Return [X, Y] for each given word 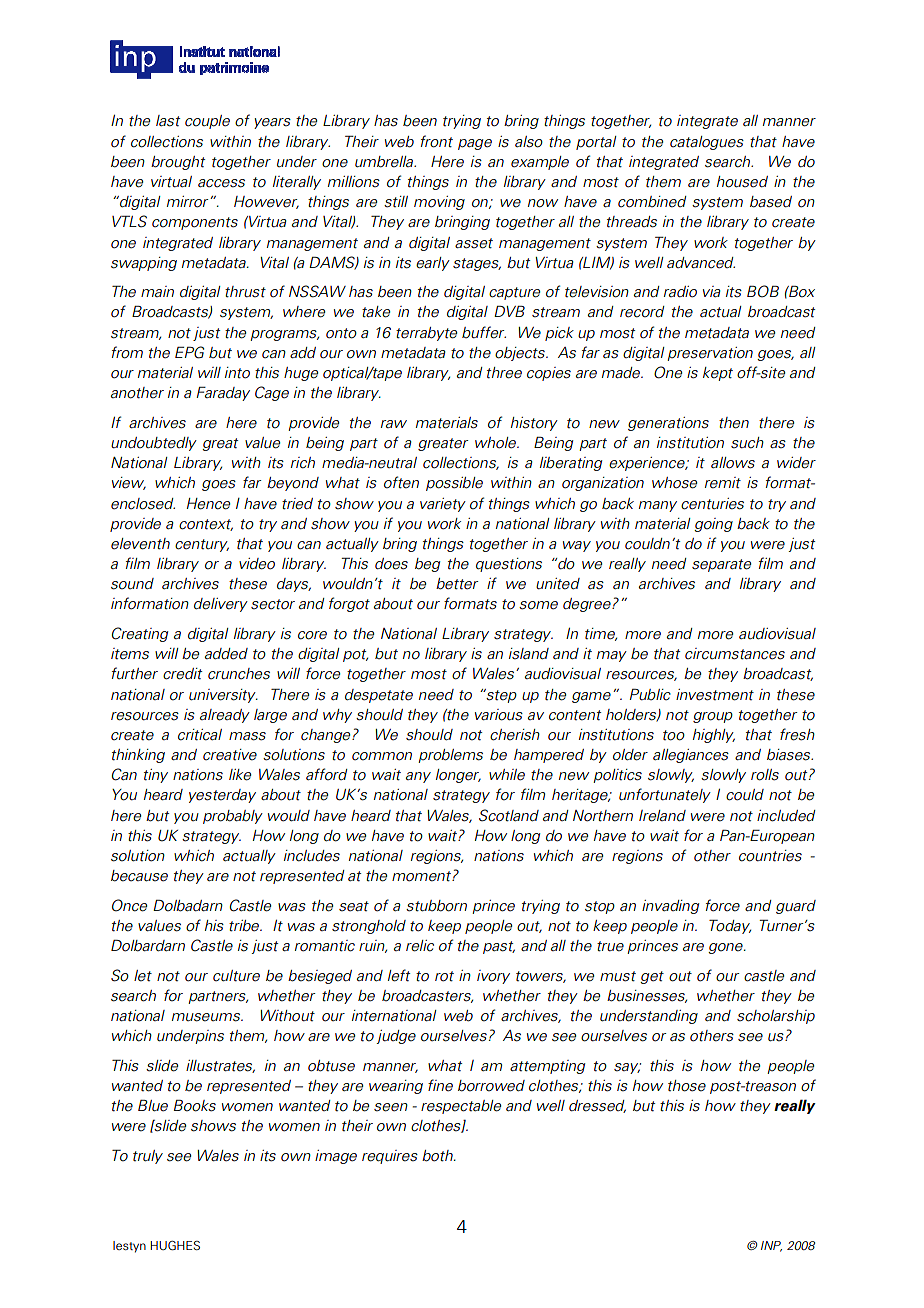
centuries [712, 504]
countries [770, 856]
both [438, 1156]
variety [443, 505]
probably [233, 817]
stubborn [436, 906]
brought [178, 163]
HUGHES [175, 1245]
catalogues [707, 143]
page [475, 144]
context [206, 525]
